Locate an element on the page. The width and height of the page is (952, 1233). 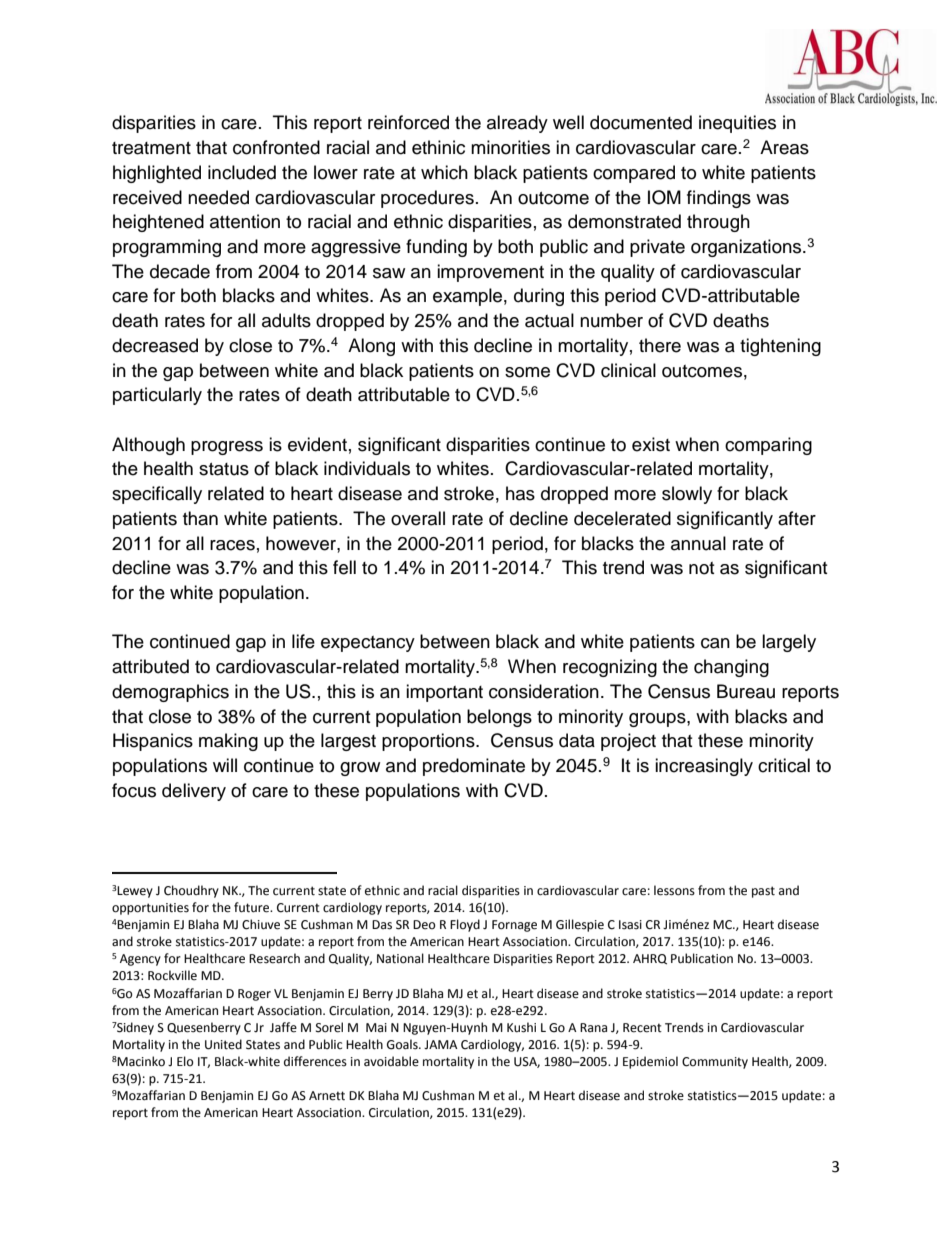
United is located at coordinates (223, 1044).
